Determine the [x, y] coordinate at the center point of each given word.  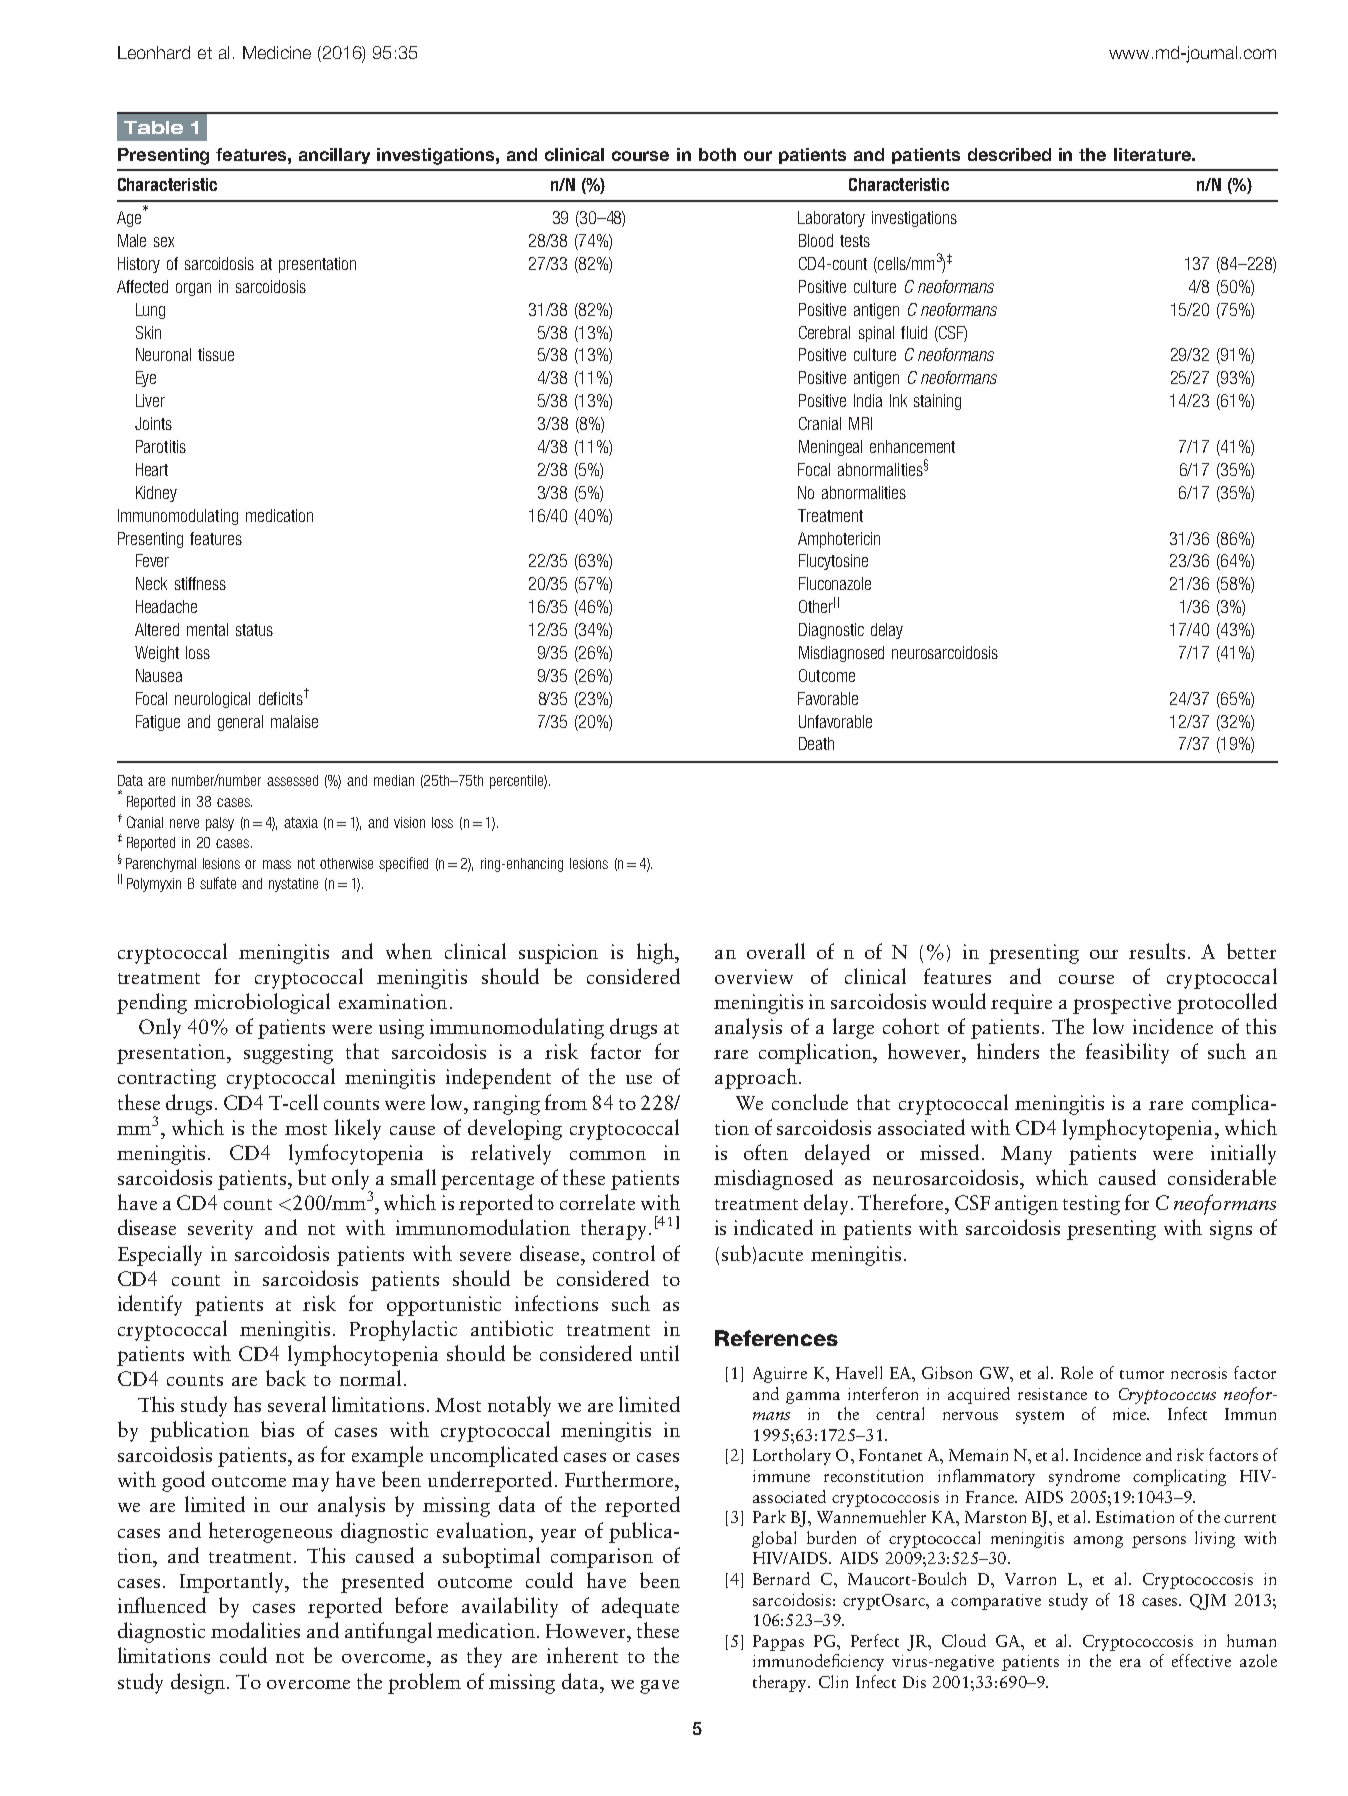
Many [1026, 1155]
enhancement [912, 446]
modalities [255, 1630]
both [717, 154]
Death [816, 743]
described [1009, 154]
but [312, 1177]
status [254, 630]
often [766, 1152]
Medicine [277, 52]
